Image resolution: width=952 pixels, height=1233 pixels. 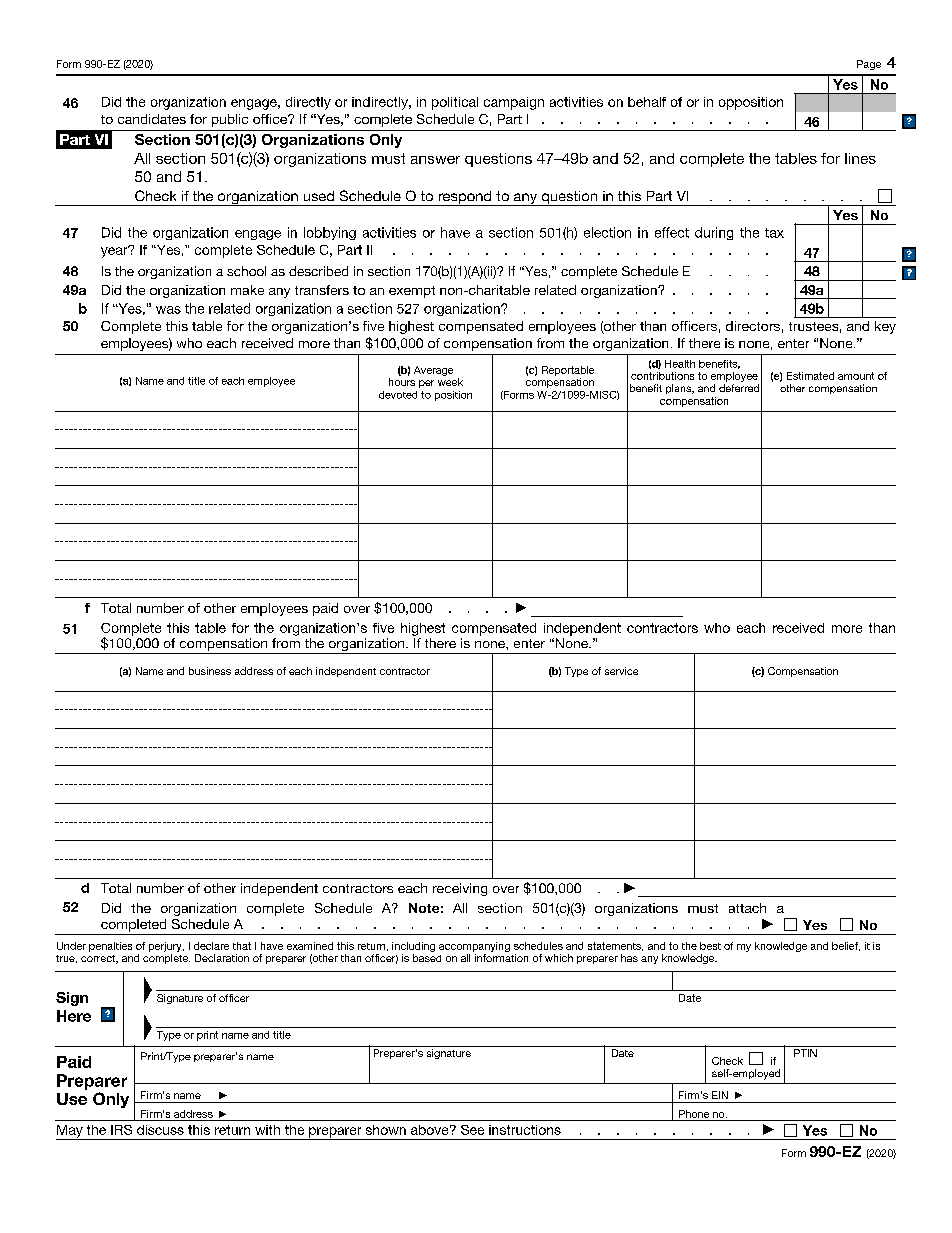 What do you see at coordinates (455, 103) in the screenshot?
I see `political` at bounding box center [455, 103].
